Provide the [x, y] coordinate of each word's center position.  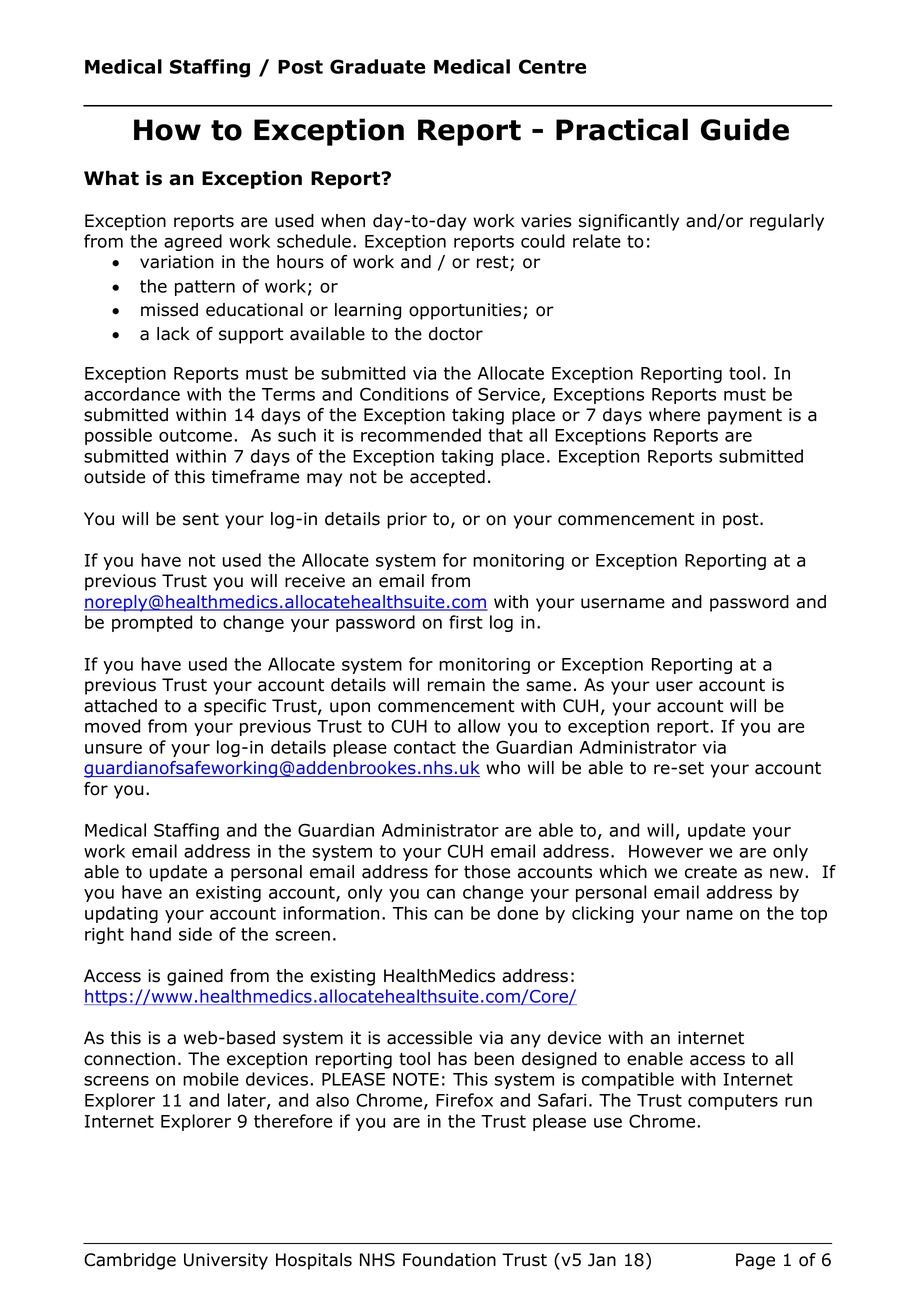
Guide [745, 129]
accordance [132, 394]
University [226, 1261]
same [548, 686]
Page [755, 1261]
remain [456, 685]
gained [195, 977]
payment [745, 417]
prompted [152, 623]
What [111, 178]
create [711, 872]
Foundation [449, 1260]
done [517, 913]
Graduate [377, 66]
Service [509, 394]
